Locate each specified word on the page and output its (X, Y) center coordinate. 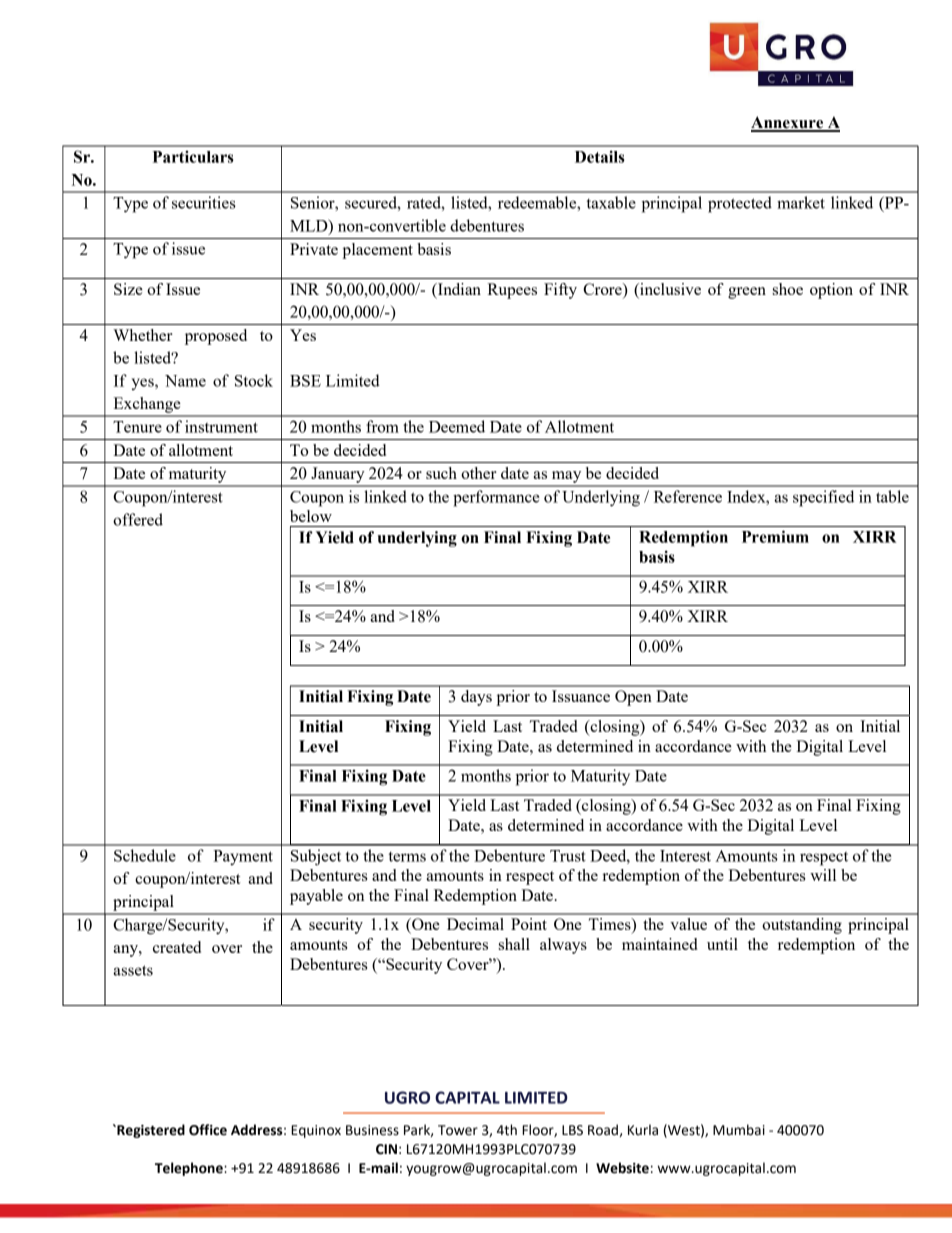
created (177, 947)
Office (208, 1130)
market (801, 202)
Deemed (457, 426)
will (823, 875)
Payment (243, 858)
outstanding (802, 926)
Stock (254, 380)
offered (138, 519)
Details (600, 156)
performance (496, 498)
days (476, 698)
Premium (775, 536)
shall (514, 944)
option (831, 291)
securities (204, 202)
